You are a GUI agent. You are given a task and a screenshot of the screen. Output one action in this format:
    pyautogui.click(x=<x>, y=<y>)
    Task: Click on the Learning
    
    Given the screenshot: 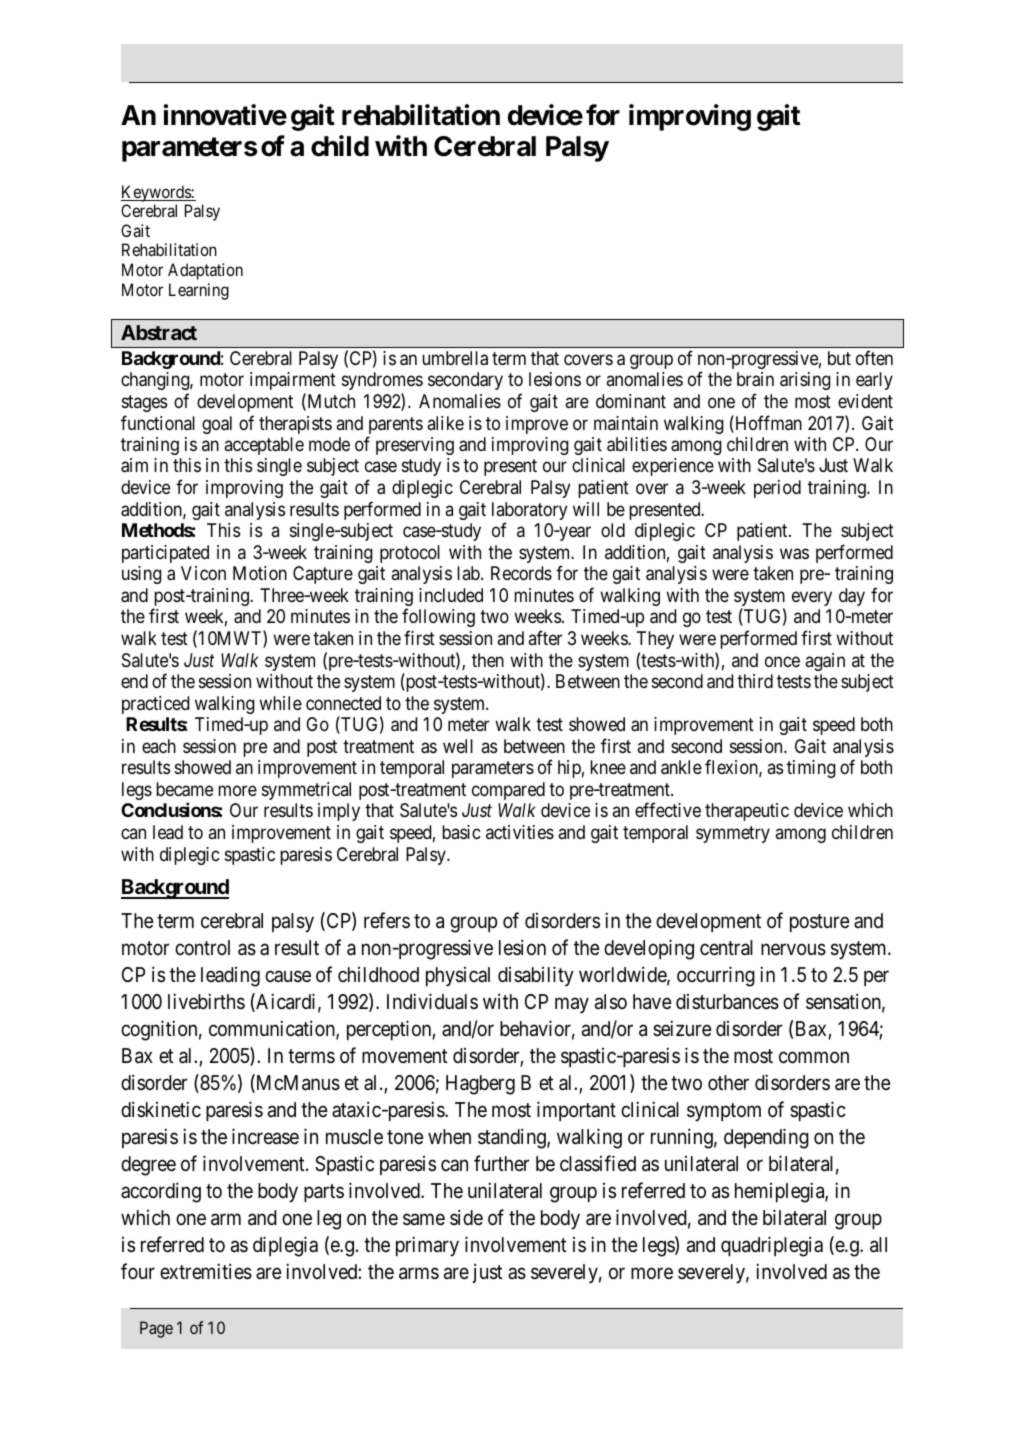 What is the action you would take?
    pyautogui.click(x=199, y=291)
